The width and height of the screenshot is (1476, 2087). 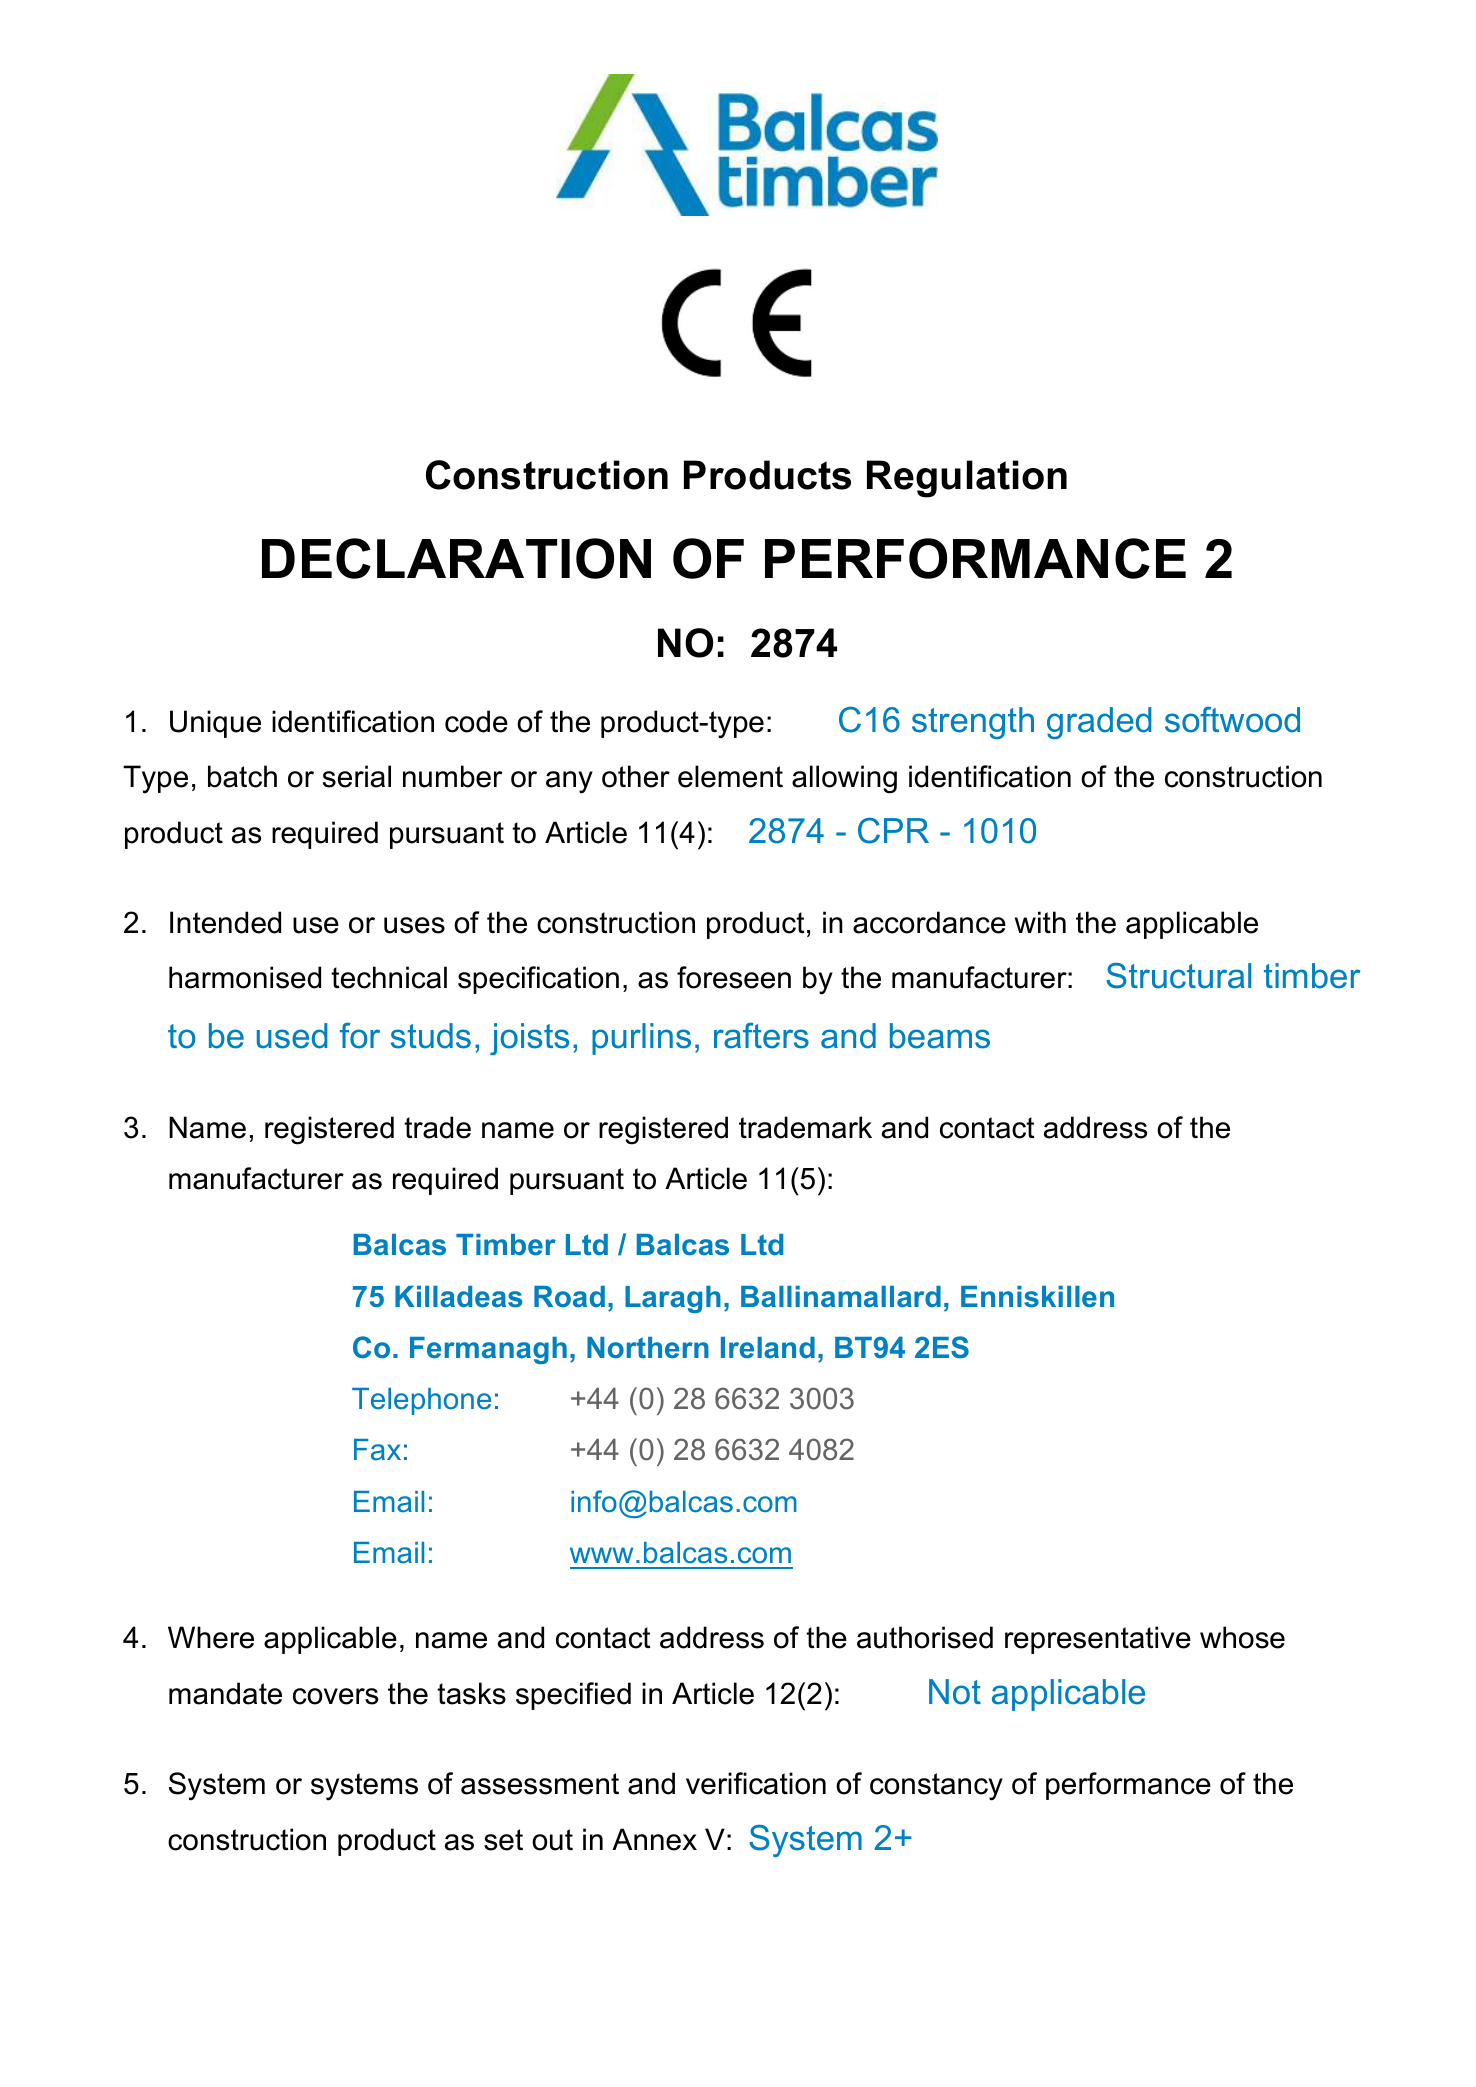 I want to click on covers, so click(x=335, y=1696).
